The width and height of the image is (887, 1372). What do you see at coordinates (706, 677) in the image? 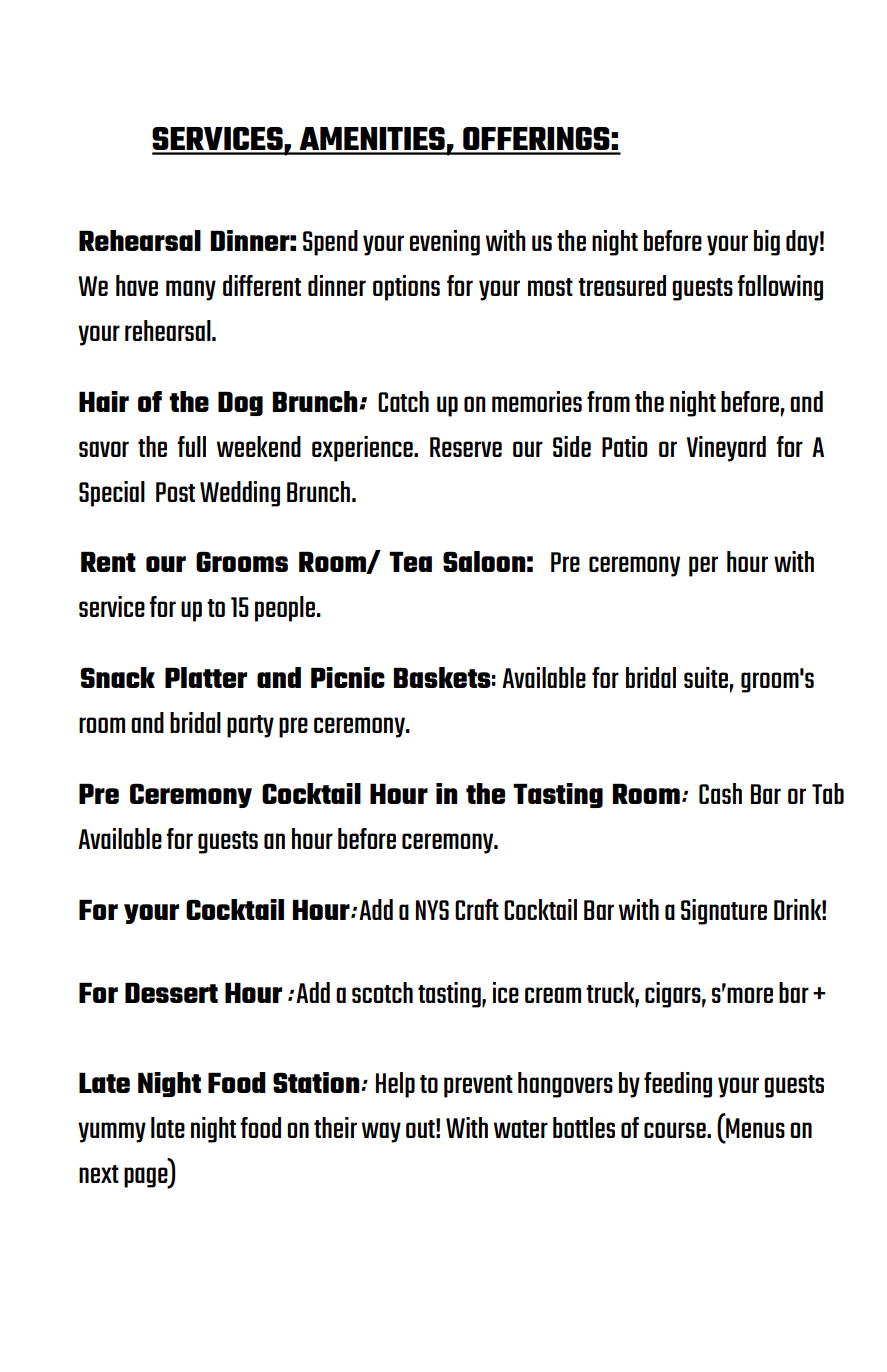
I see `suite` at bounding box center [706, 677].
